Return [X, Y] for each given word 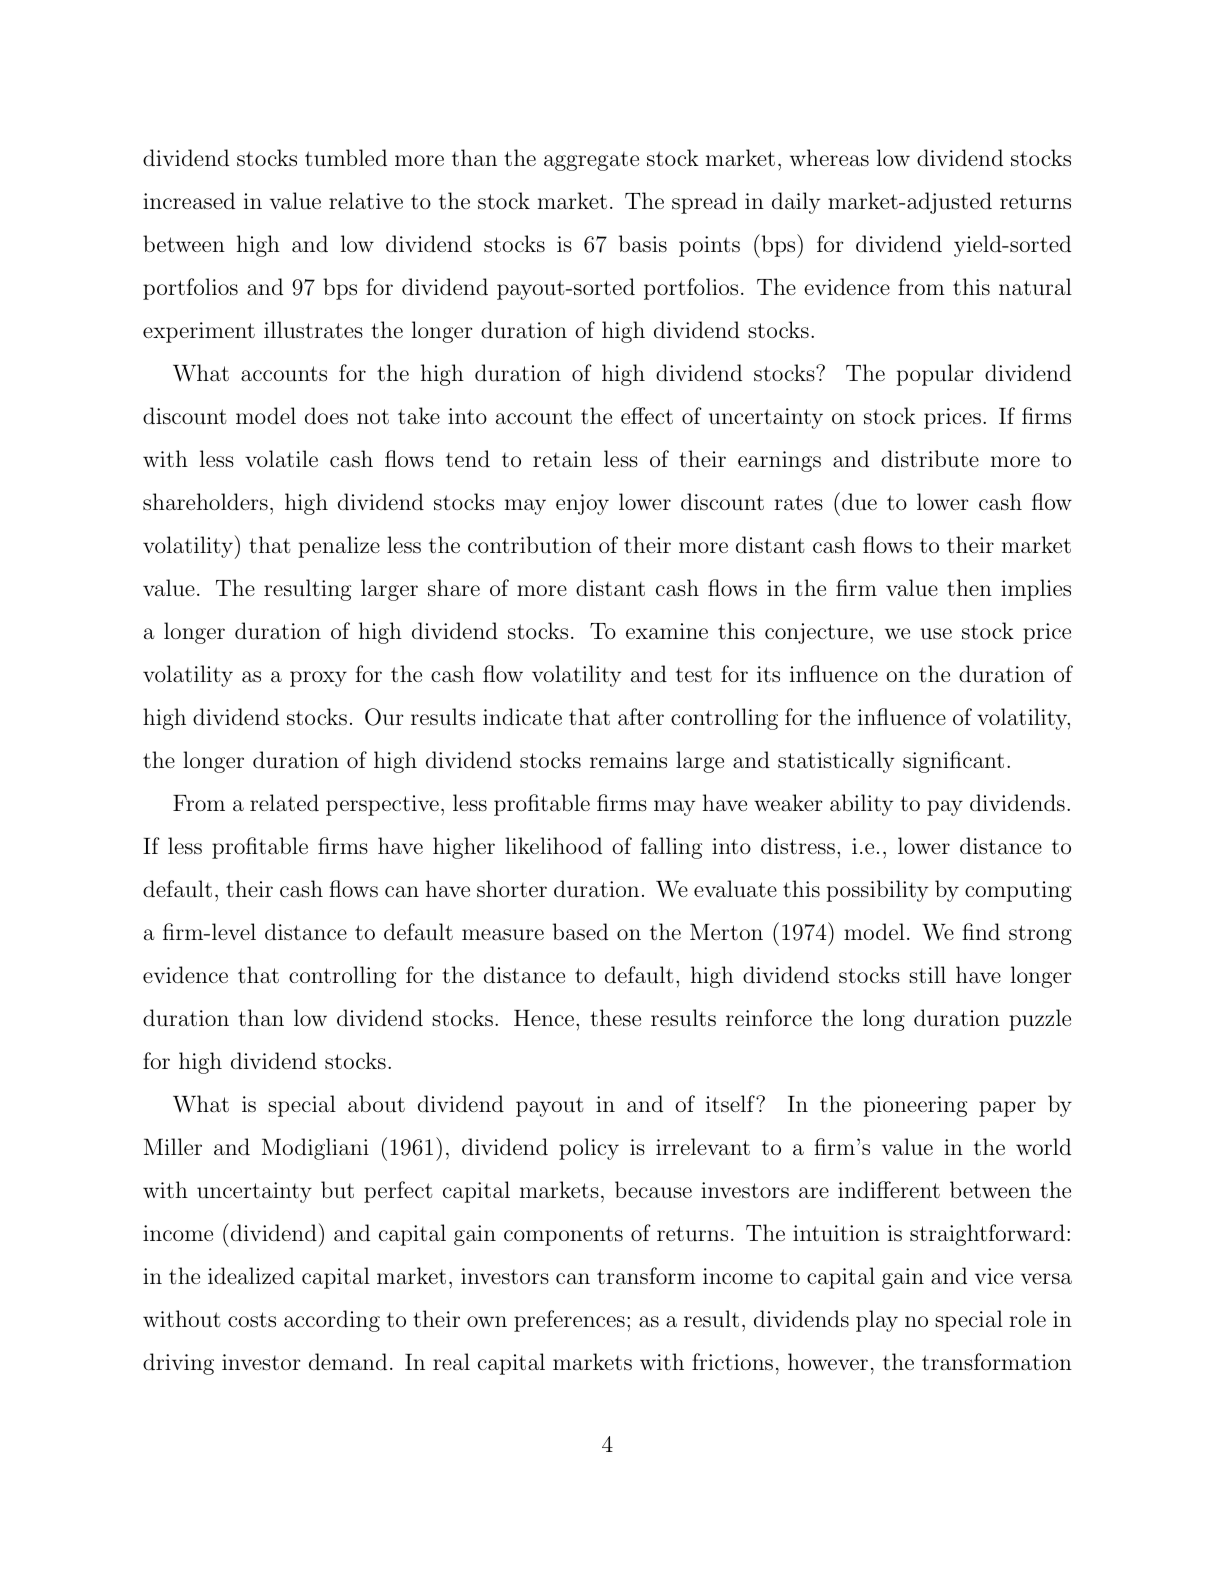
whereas [829, 158]
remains [628, 760]
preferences [569, 1321]
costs [252, 1320]
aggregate [591, 161]
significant [953, 762]
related [284, 803]
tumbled [346, 158]
